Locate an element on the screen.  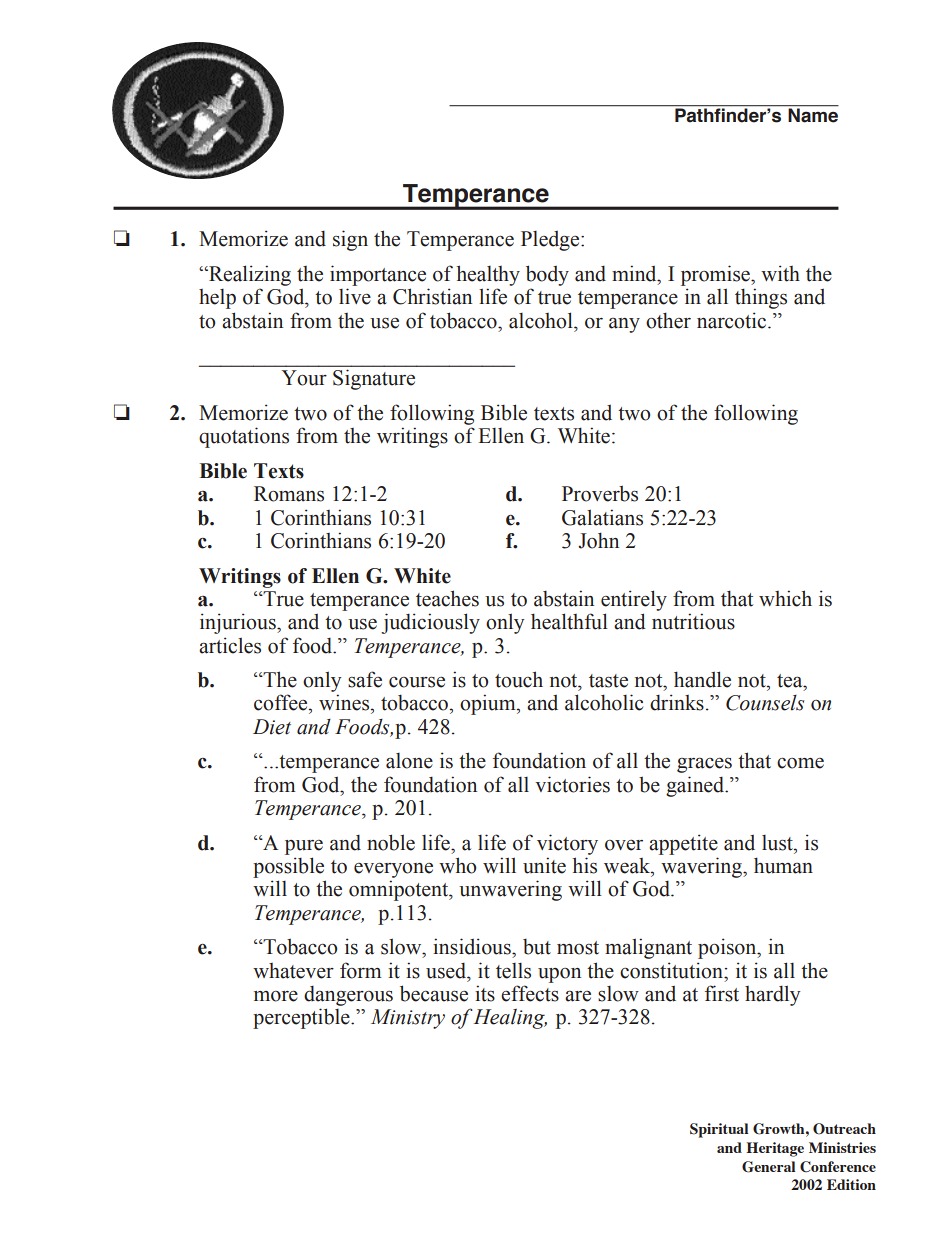
Romans is located at coordinates (289, 494).
